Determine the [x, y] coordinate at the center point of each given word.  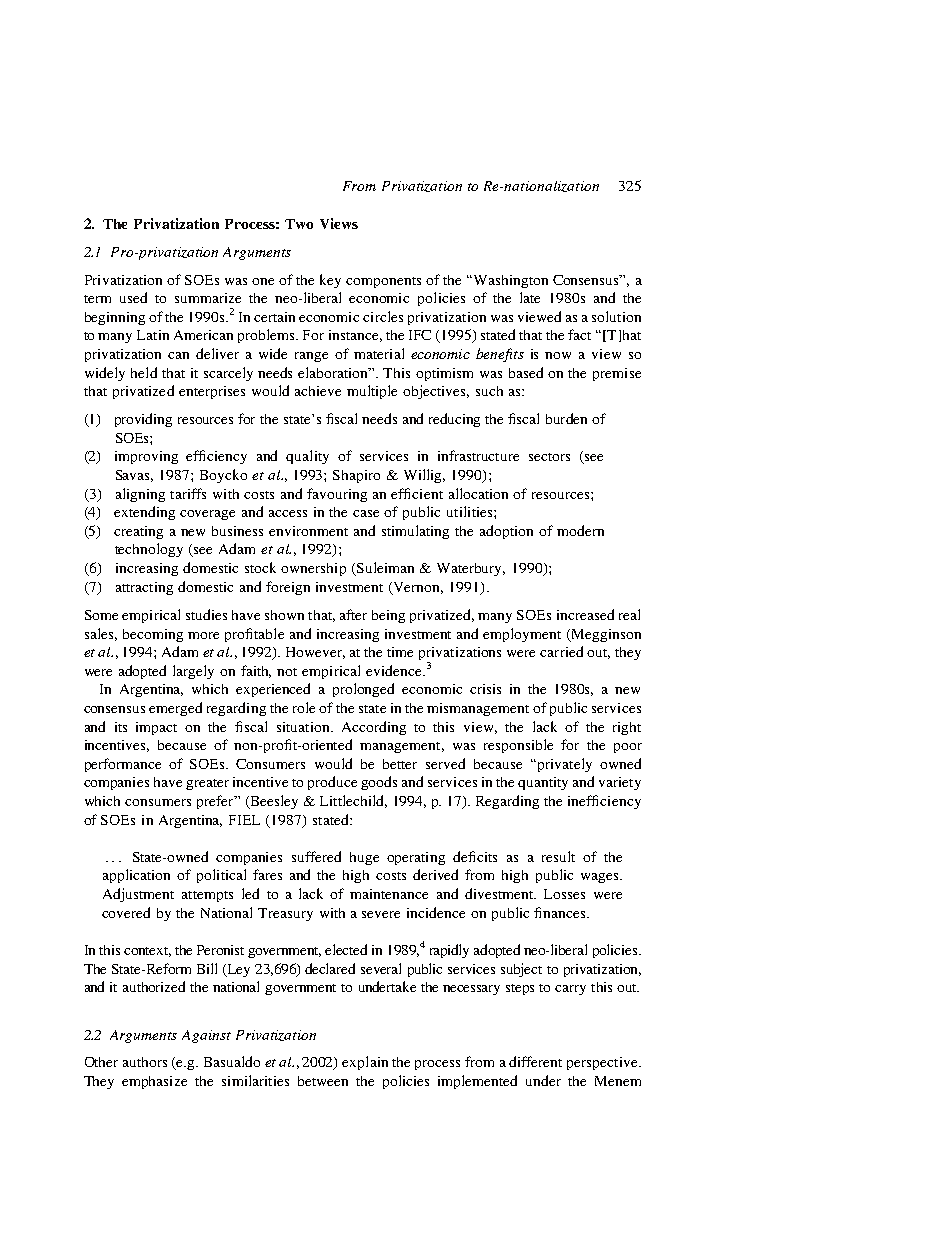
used [133, 297]
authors [145, 1062]
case [366, 513]
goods [379, 783]
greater [207, 784]
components [383, 282]
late [530, 297]
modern [580, 530]
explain [365, 1063]
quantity [543, 783]
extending [144, 513]
